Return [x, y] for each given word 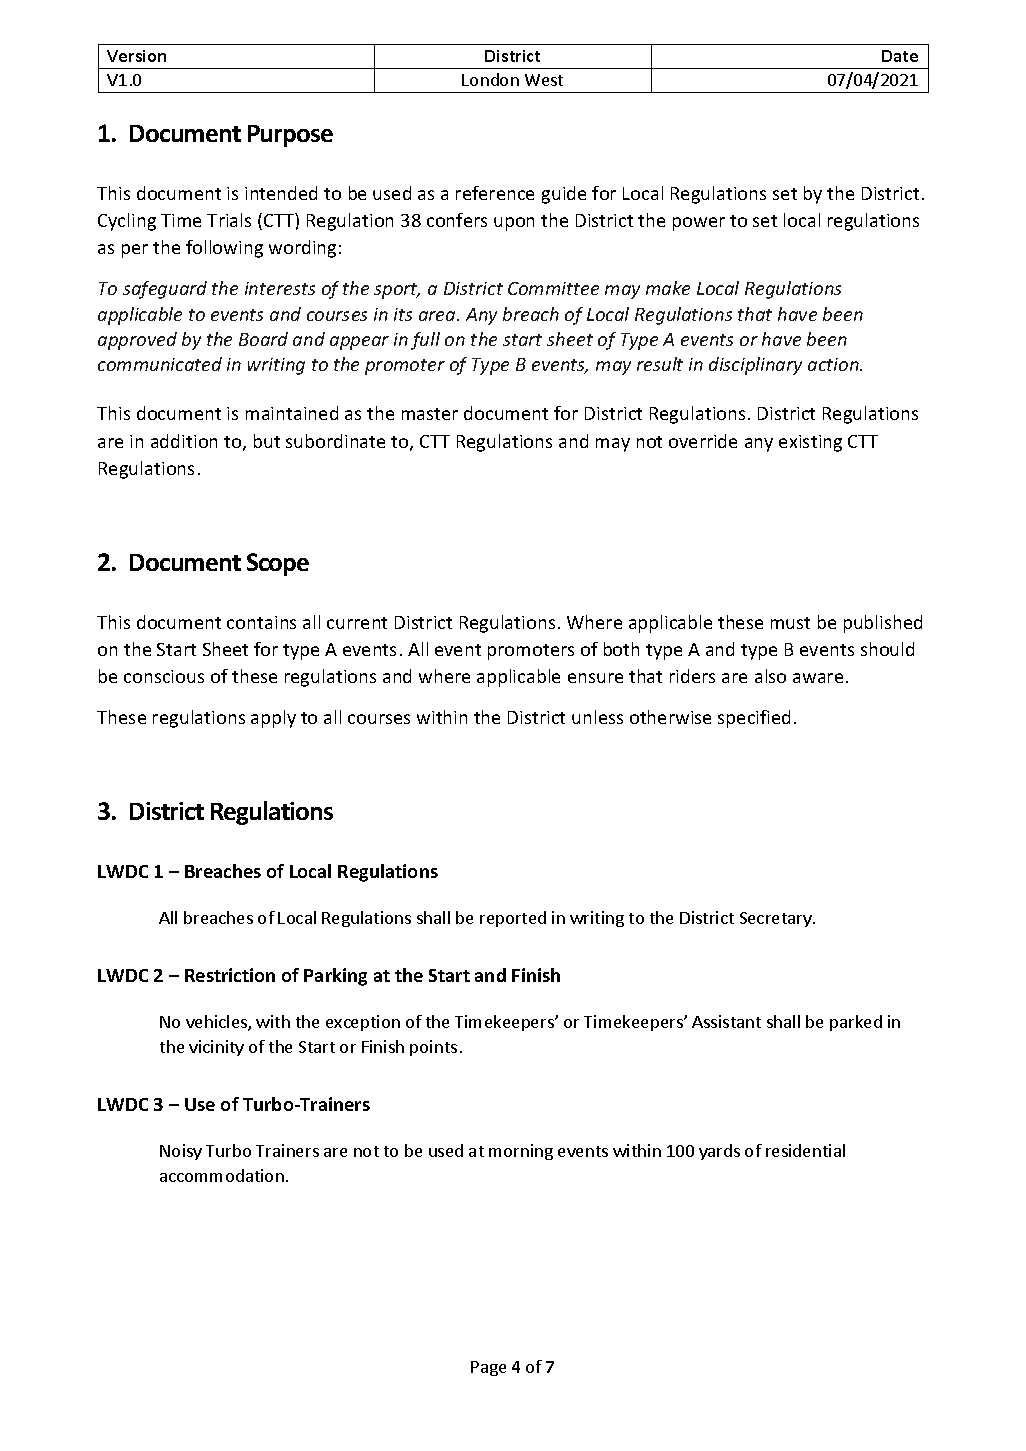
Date [900, 56]
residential [805, 1150]
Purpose [290, 136]
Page [488, 1368]
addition [184, 441]
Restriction [230, 975]
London [490, 79]
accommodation [222, 1175]
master [430, 414]
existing [810, 443]
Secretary [777, 919]
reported [513, 919]
